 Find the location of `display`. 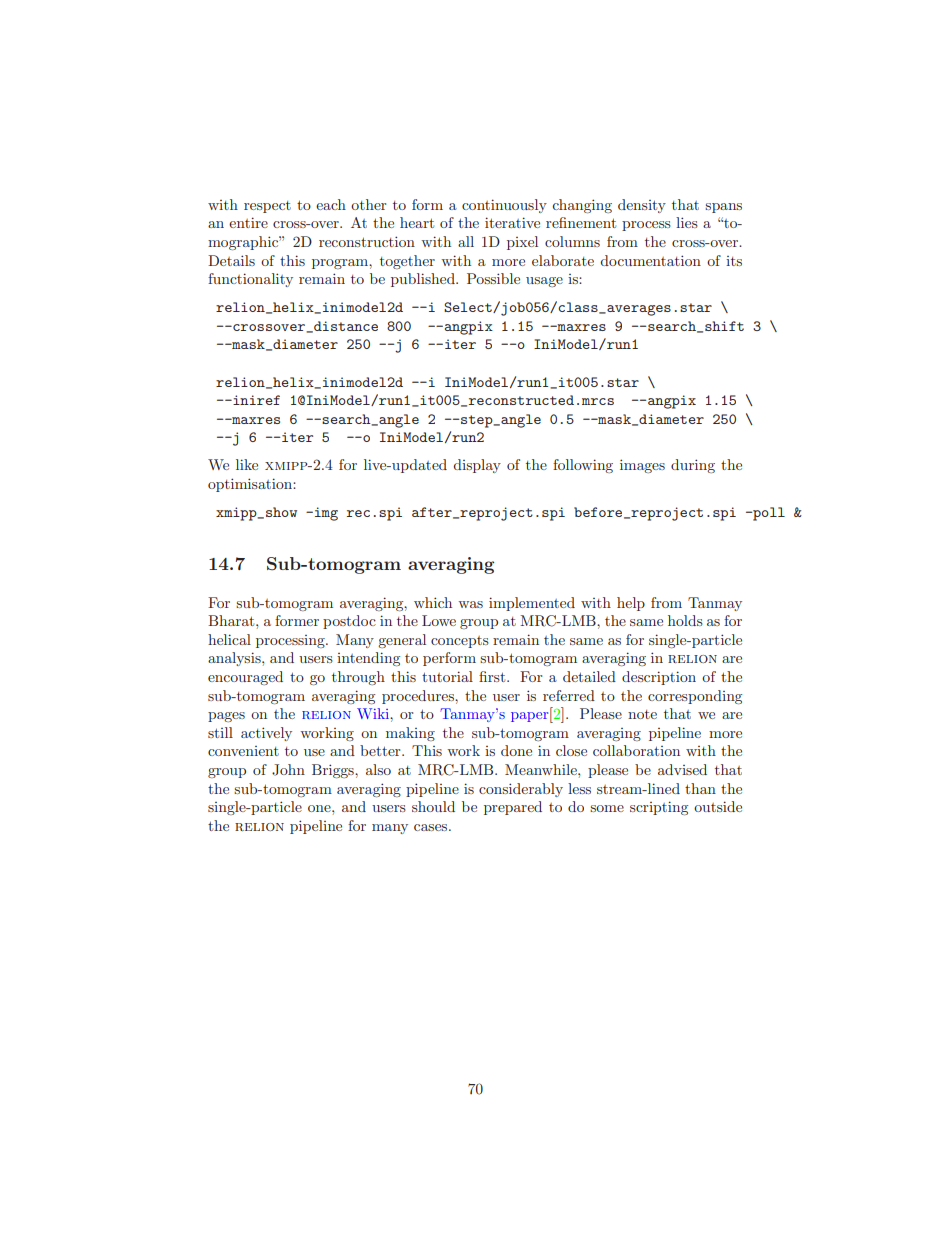

display is located at coordinates (477, 466).
